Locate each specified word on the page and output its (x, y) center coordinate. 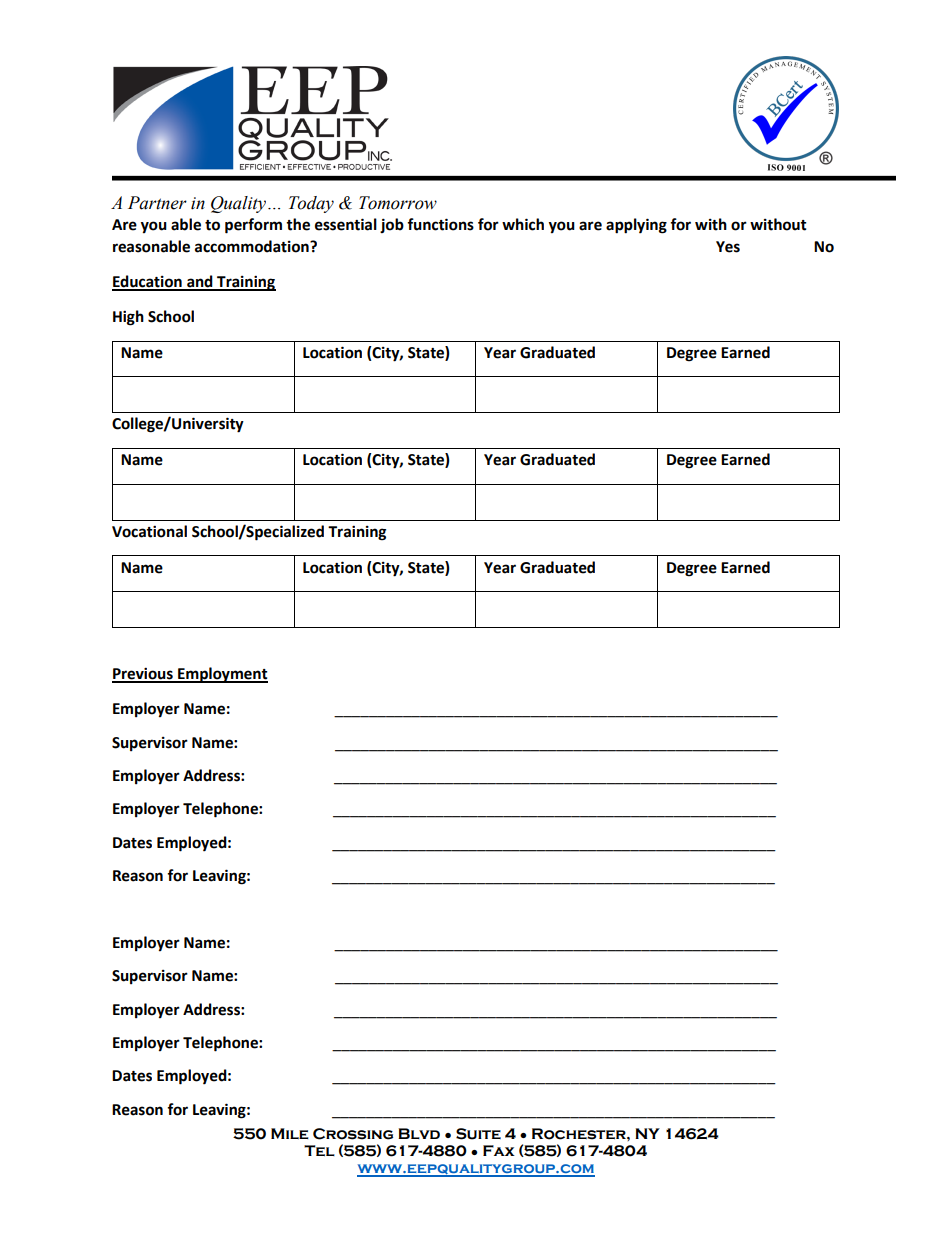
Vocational (149, 531)
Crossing (353, 1134)
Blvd (419, 1133)
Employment (222, 675)
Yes (728, 247)
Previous (143, 674)
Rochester (580, 1134)
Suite (478, 1134)
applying (636, 226)
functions (440, 224)
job (392, 225)
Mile (290, 1133)
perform (253, 226)
